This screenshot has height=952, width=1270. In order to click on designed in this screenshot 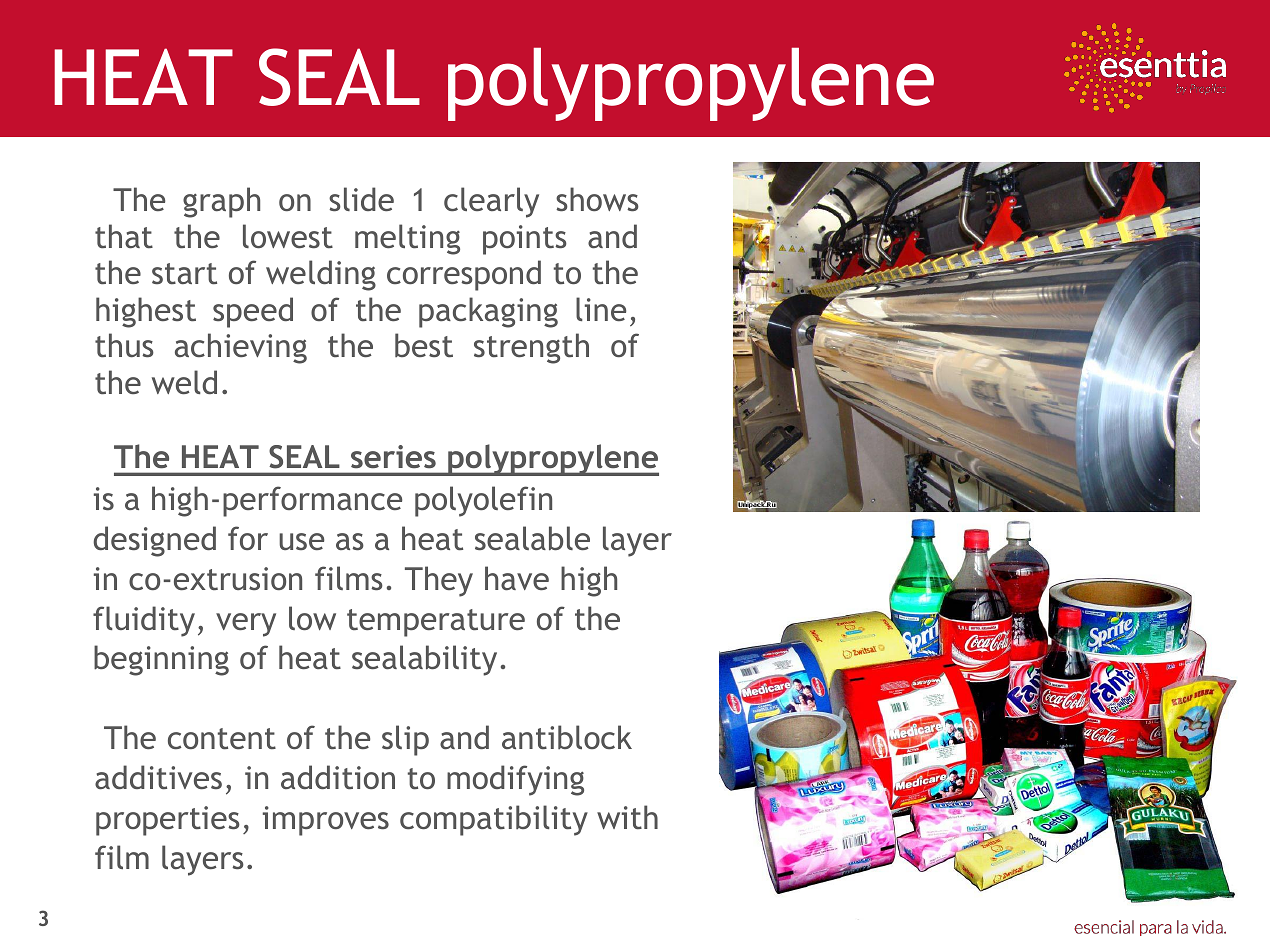, I will do `click(154, 541)`.
